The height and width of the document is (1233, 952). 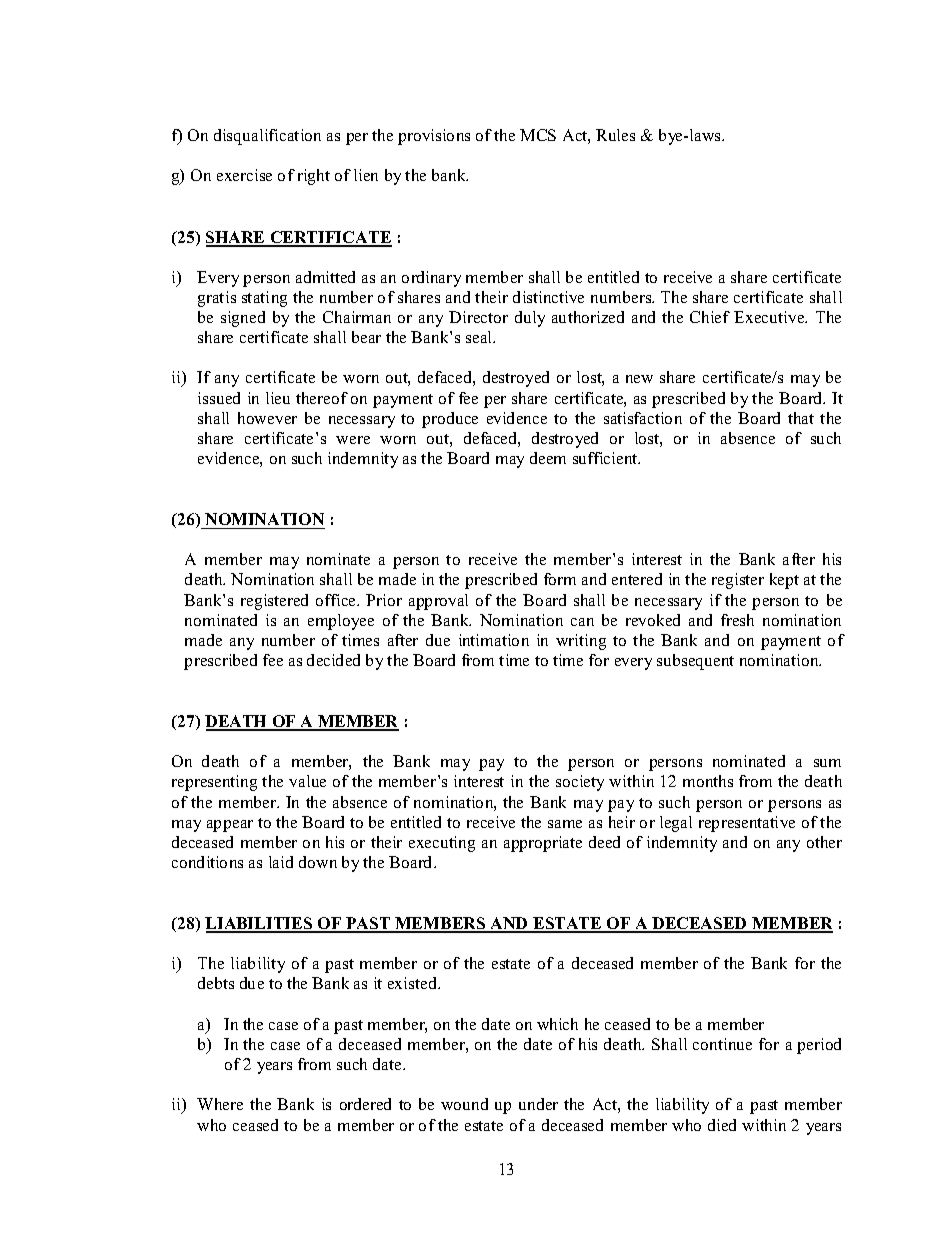 What do you see at coordinates (307, 781) in the document?
I see `value` at bounding box center [307, 781].
